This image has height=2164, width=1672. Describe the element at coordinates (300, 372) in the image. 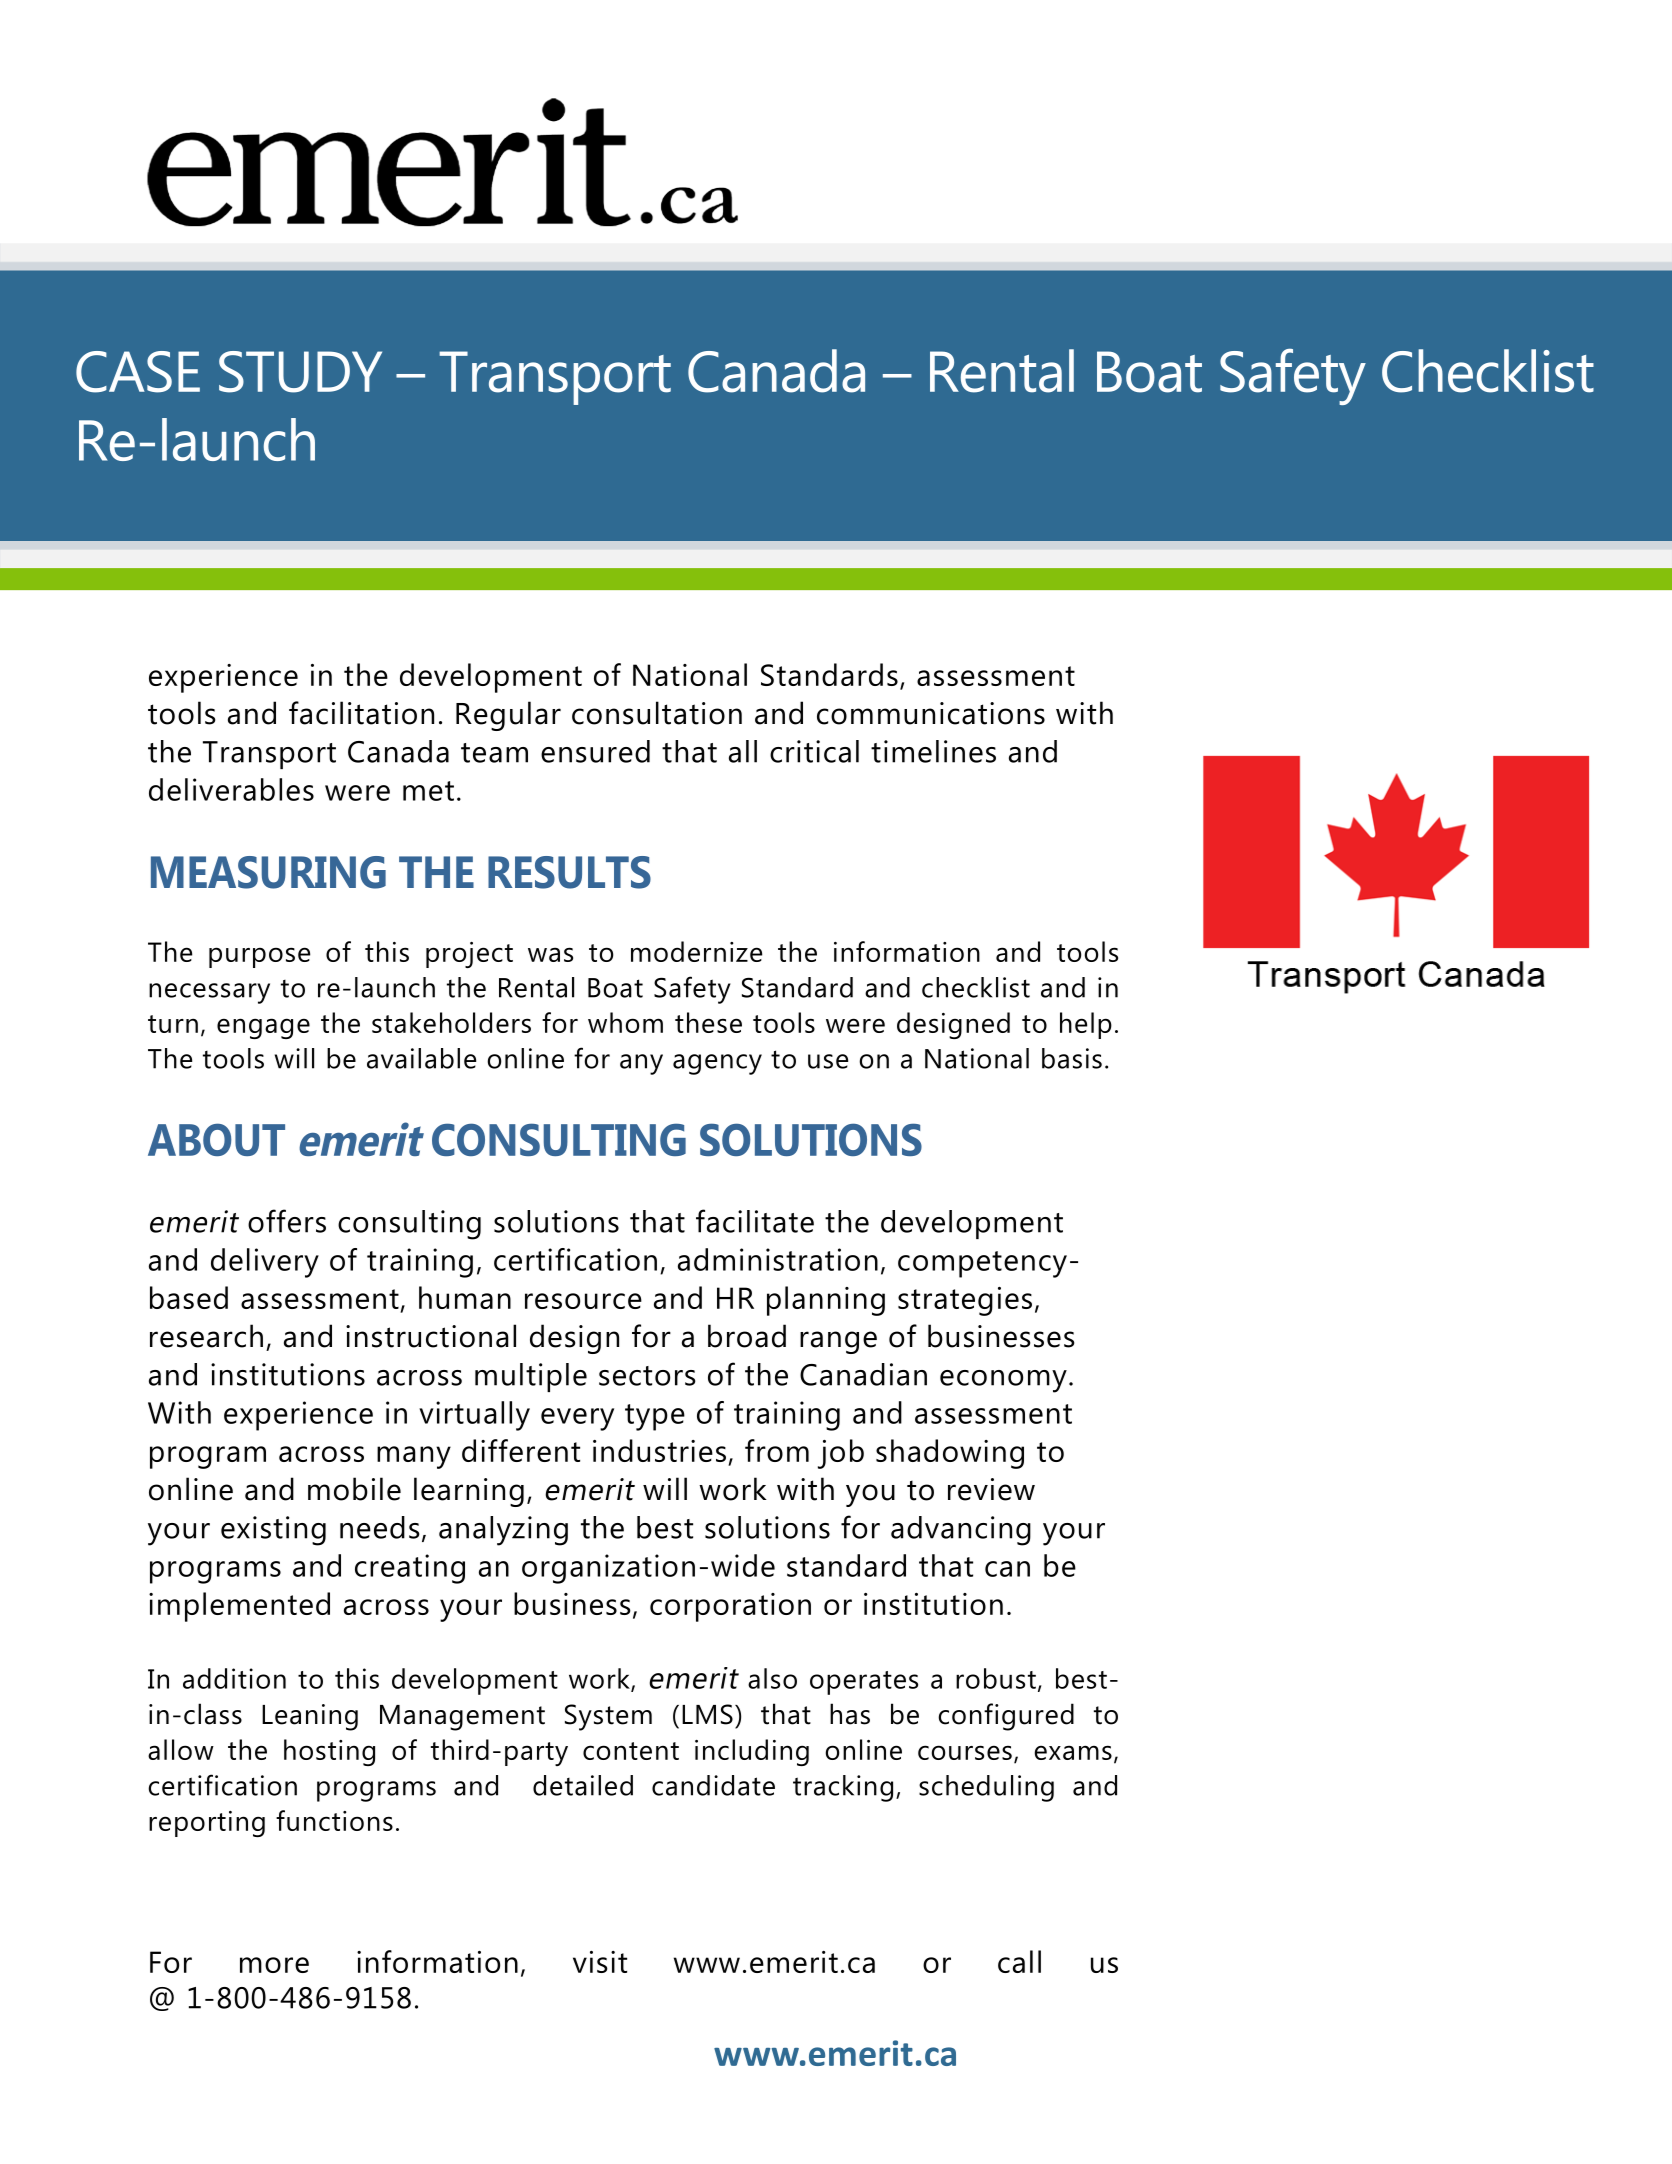

I see `STUDY` at that location.
